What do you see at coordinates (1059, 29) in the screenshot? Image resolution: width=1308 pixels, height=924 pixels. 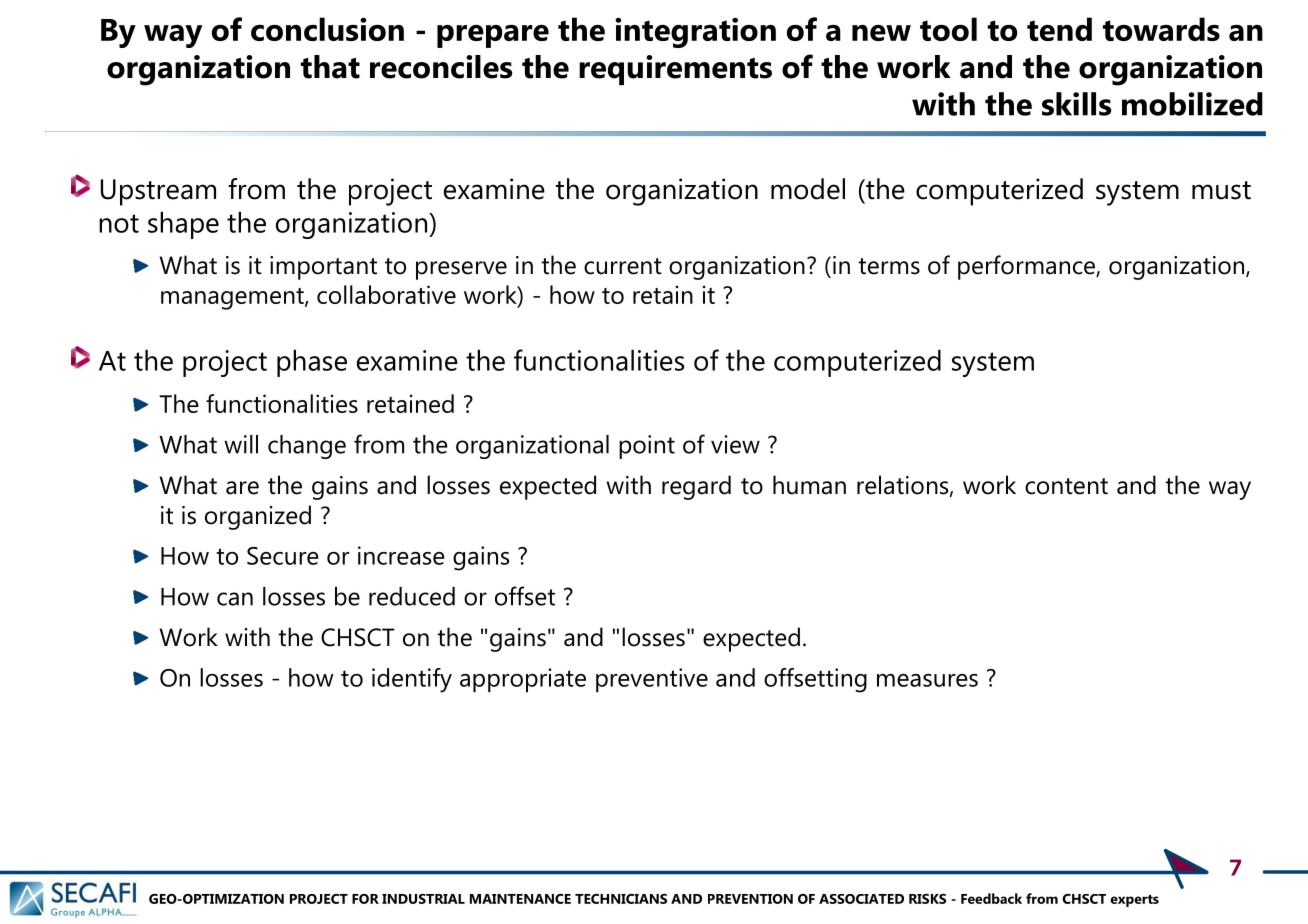 I see `tend` at bounding box center [1059, 29].
